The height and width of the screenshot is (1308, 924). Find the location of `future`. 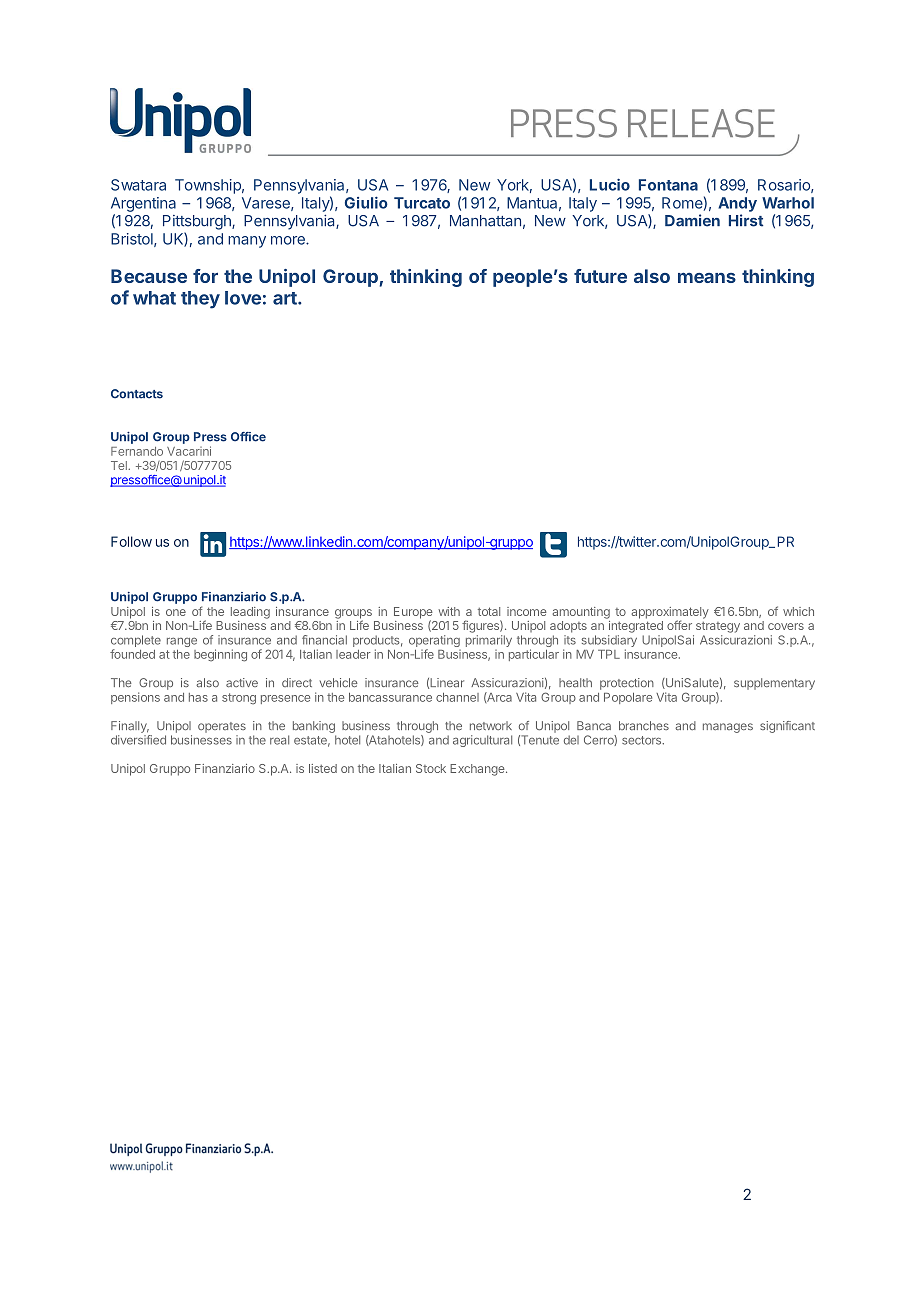

future is located at coordinates (600, 276).
